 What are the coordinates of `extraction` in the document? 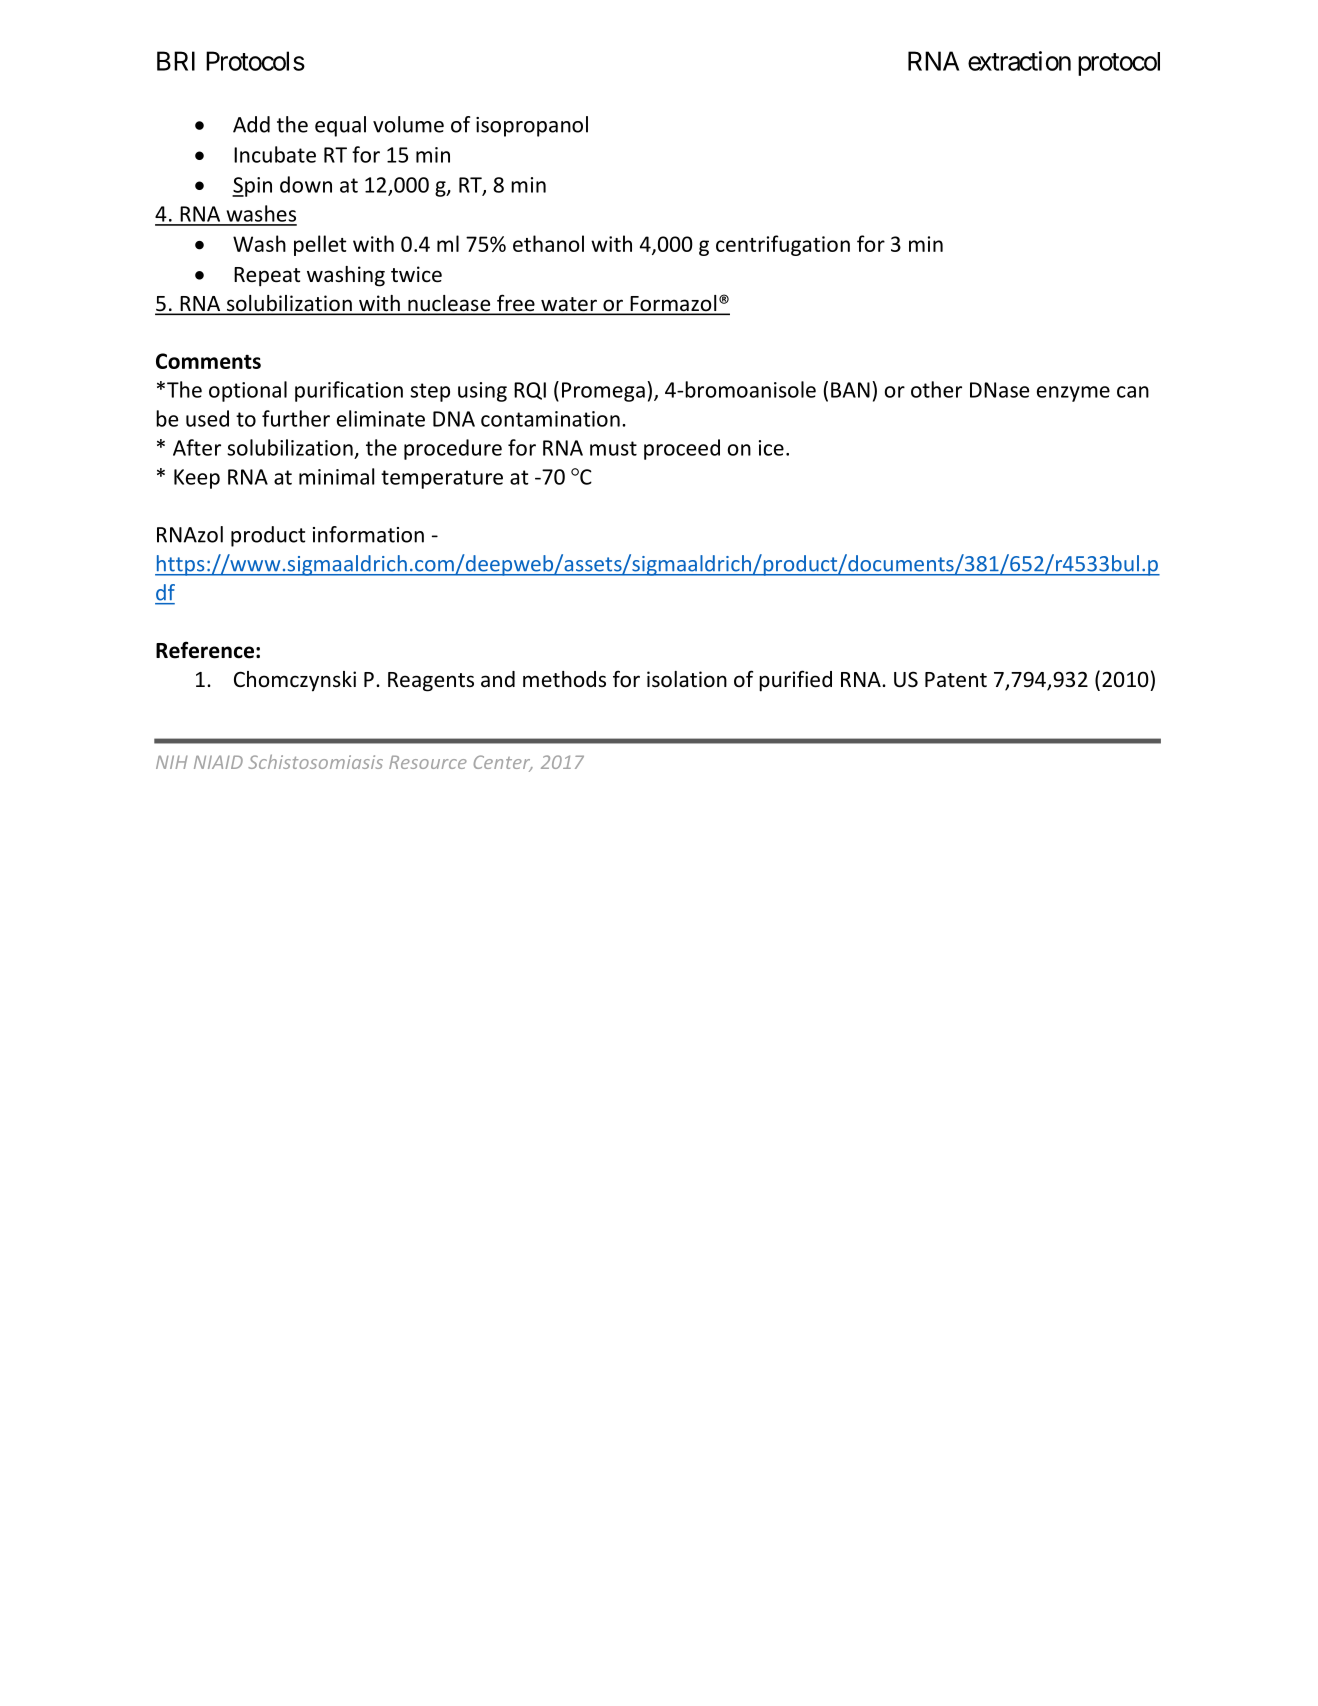 It's located at (1019, 61).
